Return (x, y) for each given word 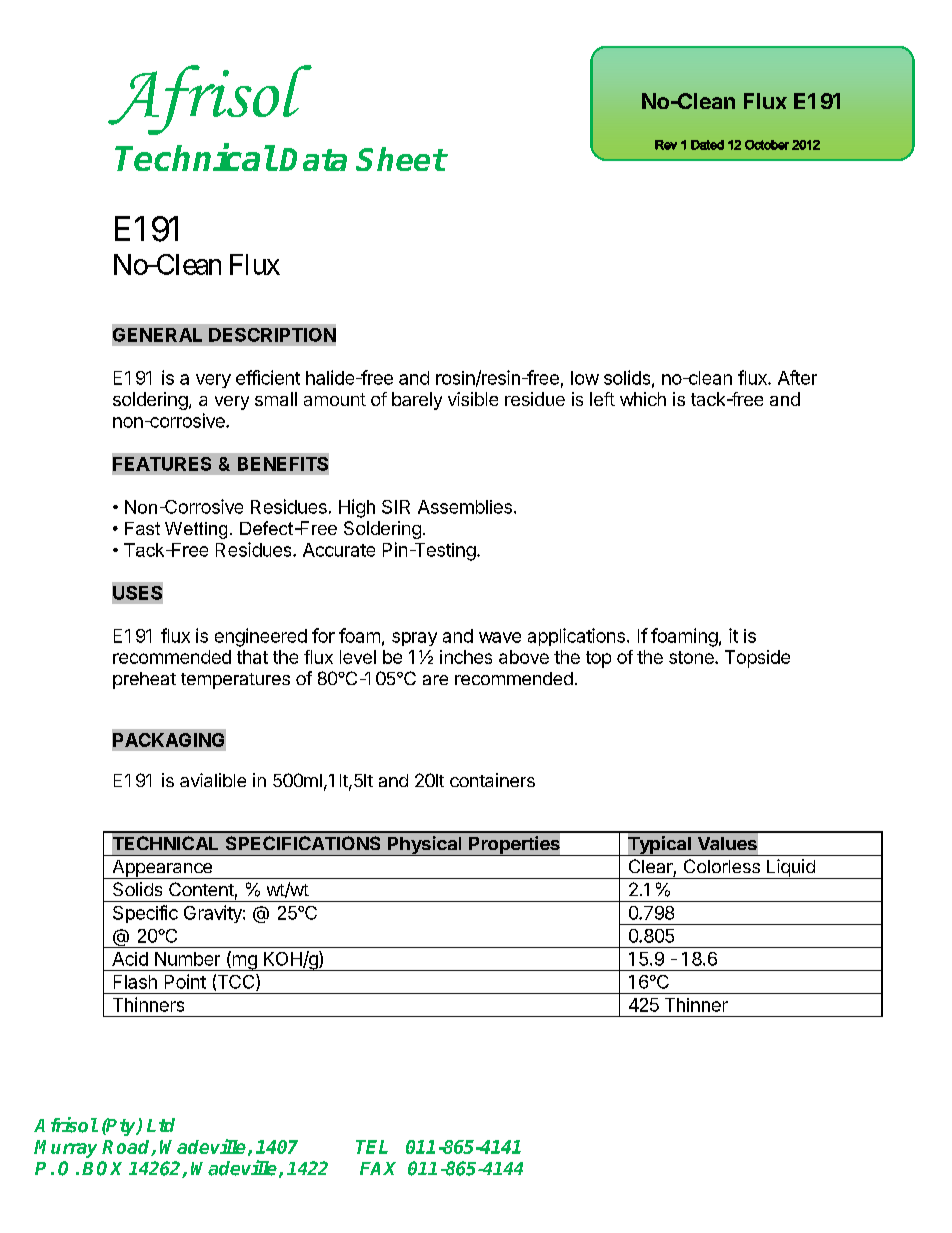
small (276, 399)
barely (417, 401)
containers (492, 780)
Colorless (722, 866)
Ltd (161, 1125)
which (643, 399)
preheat (144, 680)
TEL (372, 1147)
